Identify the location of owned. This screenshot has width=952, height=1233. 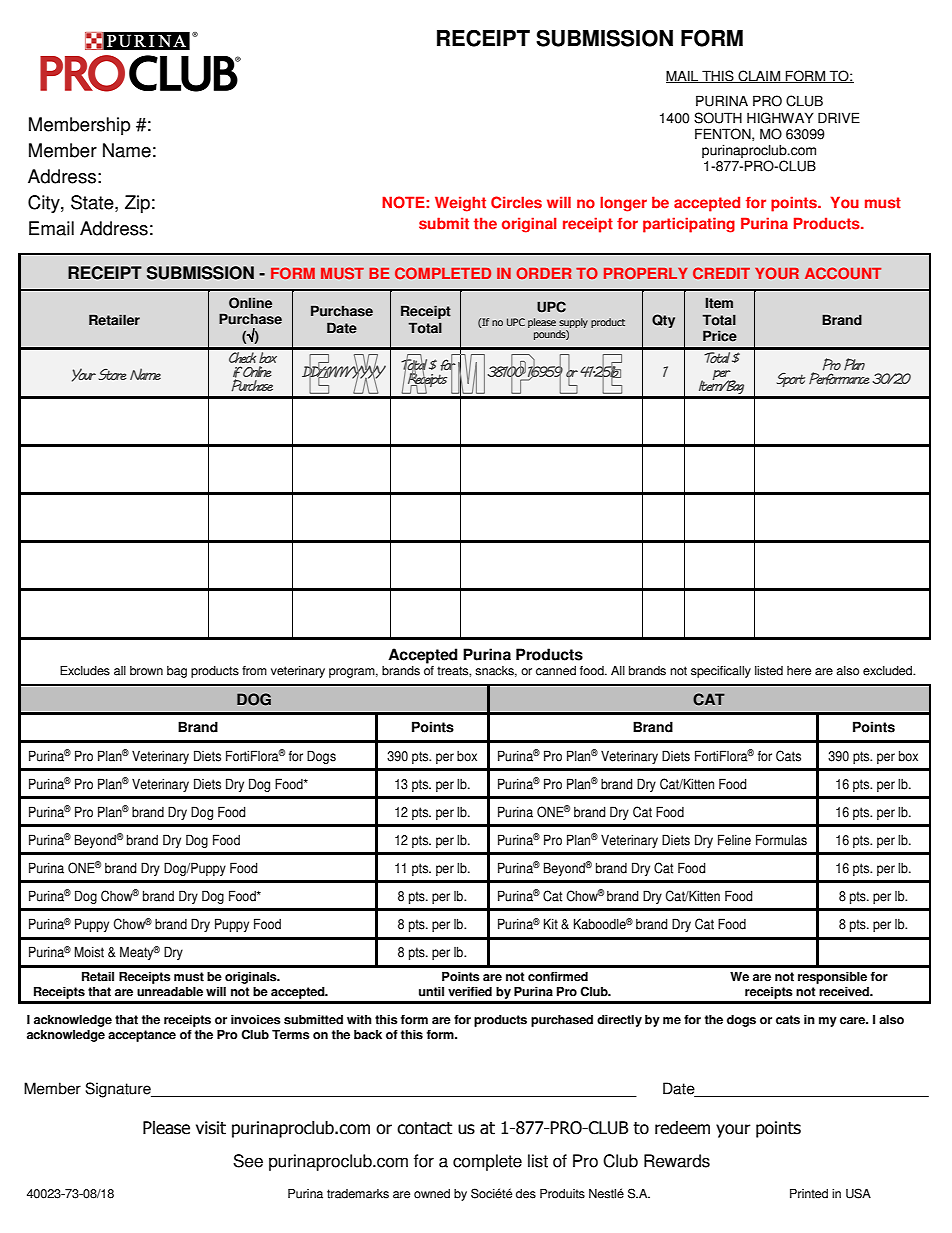
(432, 1194).
